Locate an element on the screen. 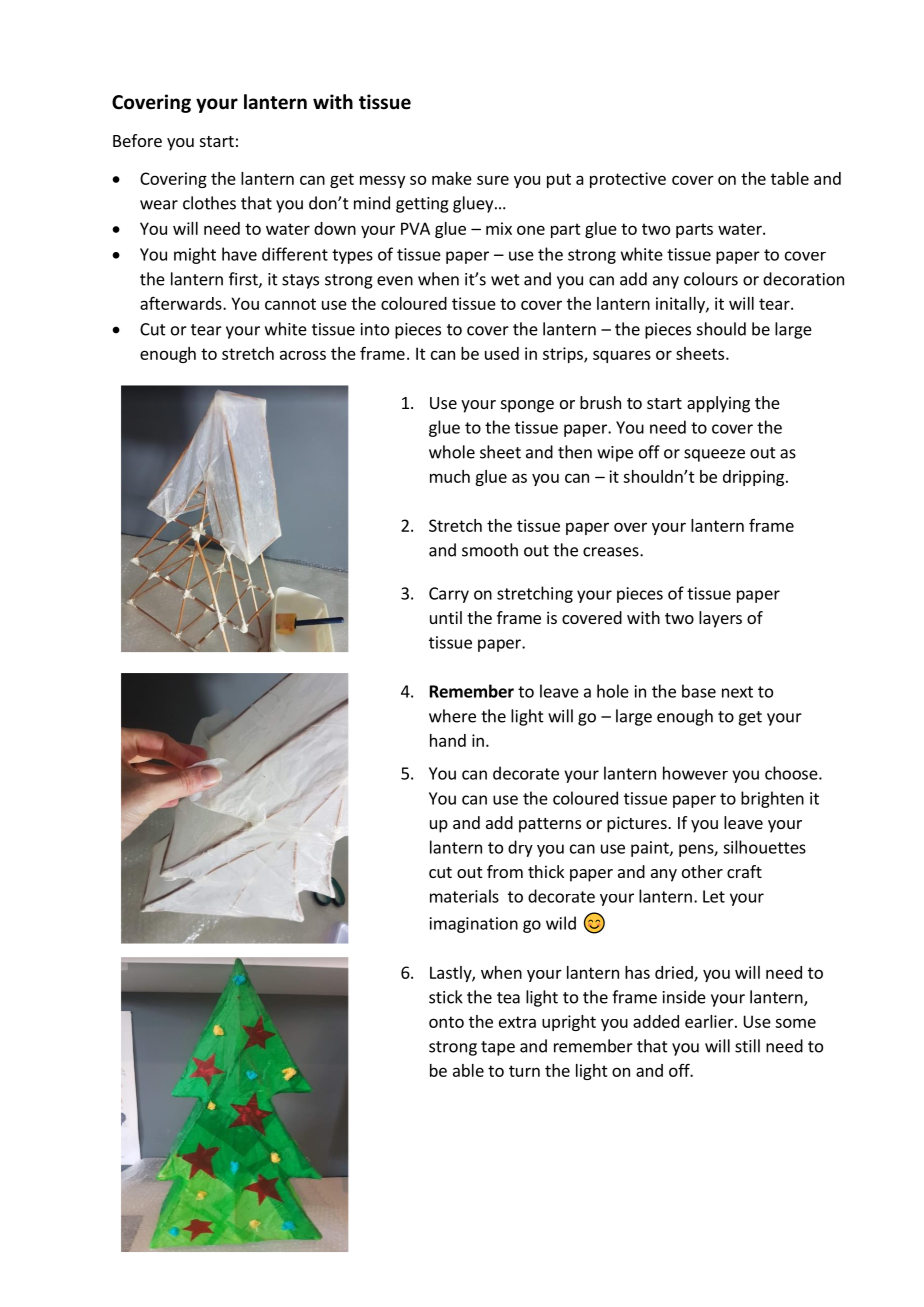 This screenshot has height=1307, width=924. across is located at coordinates (303, 355).
